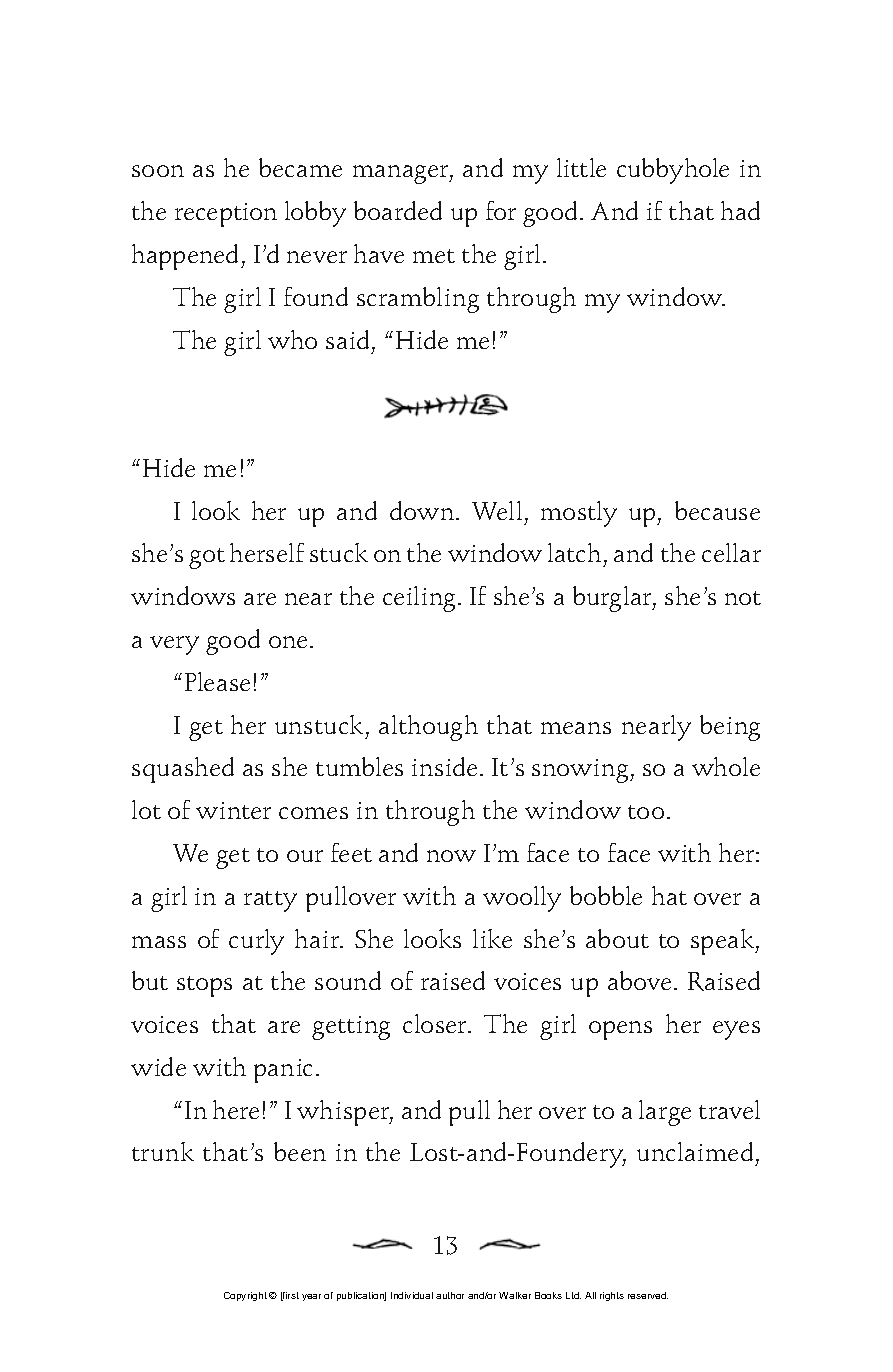 This page has height=1372, width=893. Describe the element at coordinates (183, 770) in the page. I see `squashed` at that location.
